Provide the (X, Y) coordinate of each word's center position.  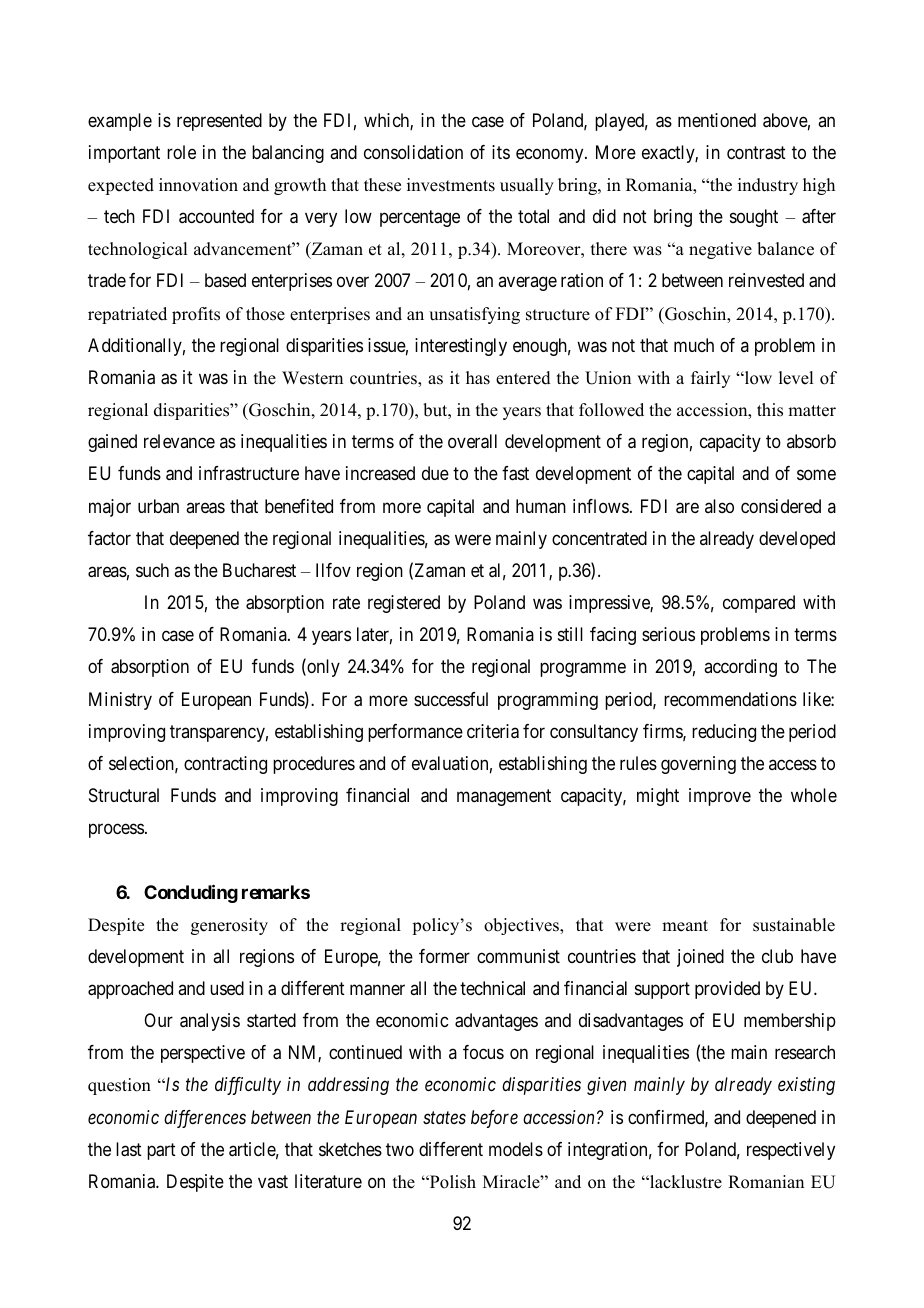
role (181, 152)
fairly (710, 379)
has (478, 378)
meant (685, 926)
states (444, 1117)
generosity (229, 926)
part (161, 1151)
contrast (756, 153)
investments (451, 185)
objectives (522, 926)
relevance (179, 441)
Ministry (120, 701)
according (740, 668)
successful (451, 699)
